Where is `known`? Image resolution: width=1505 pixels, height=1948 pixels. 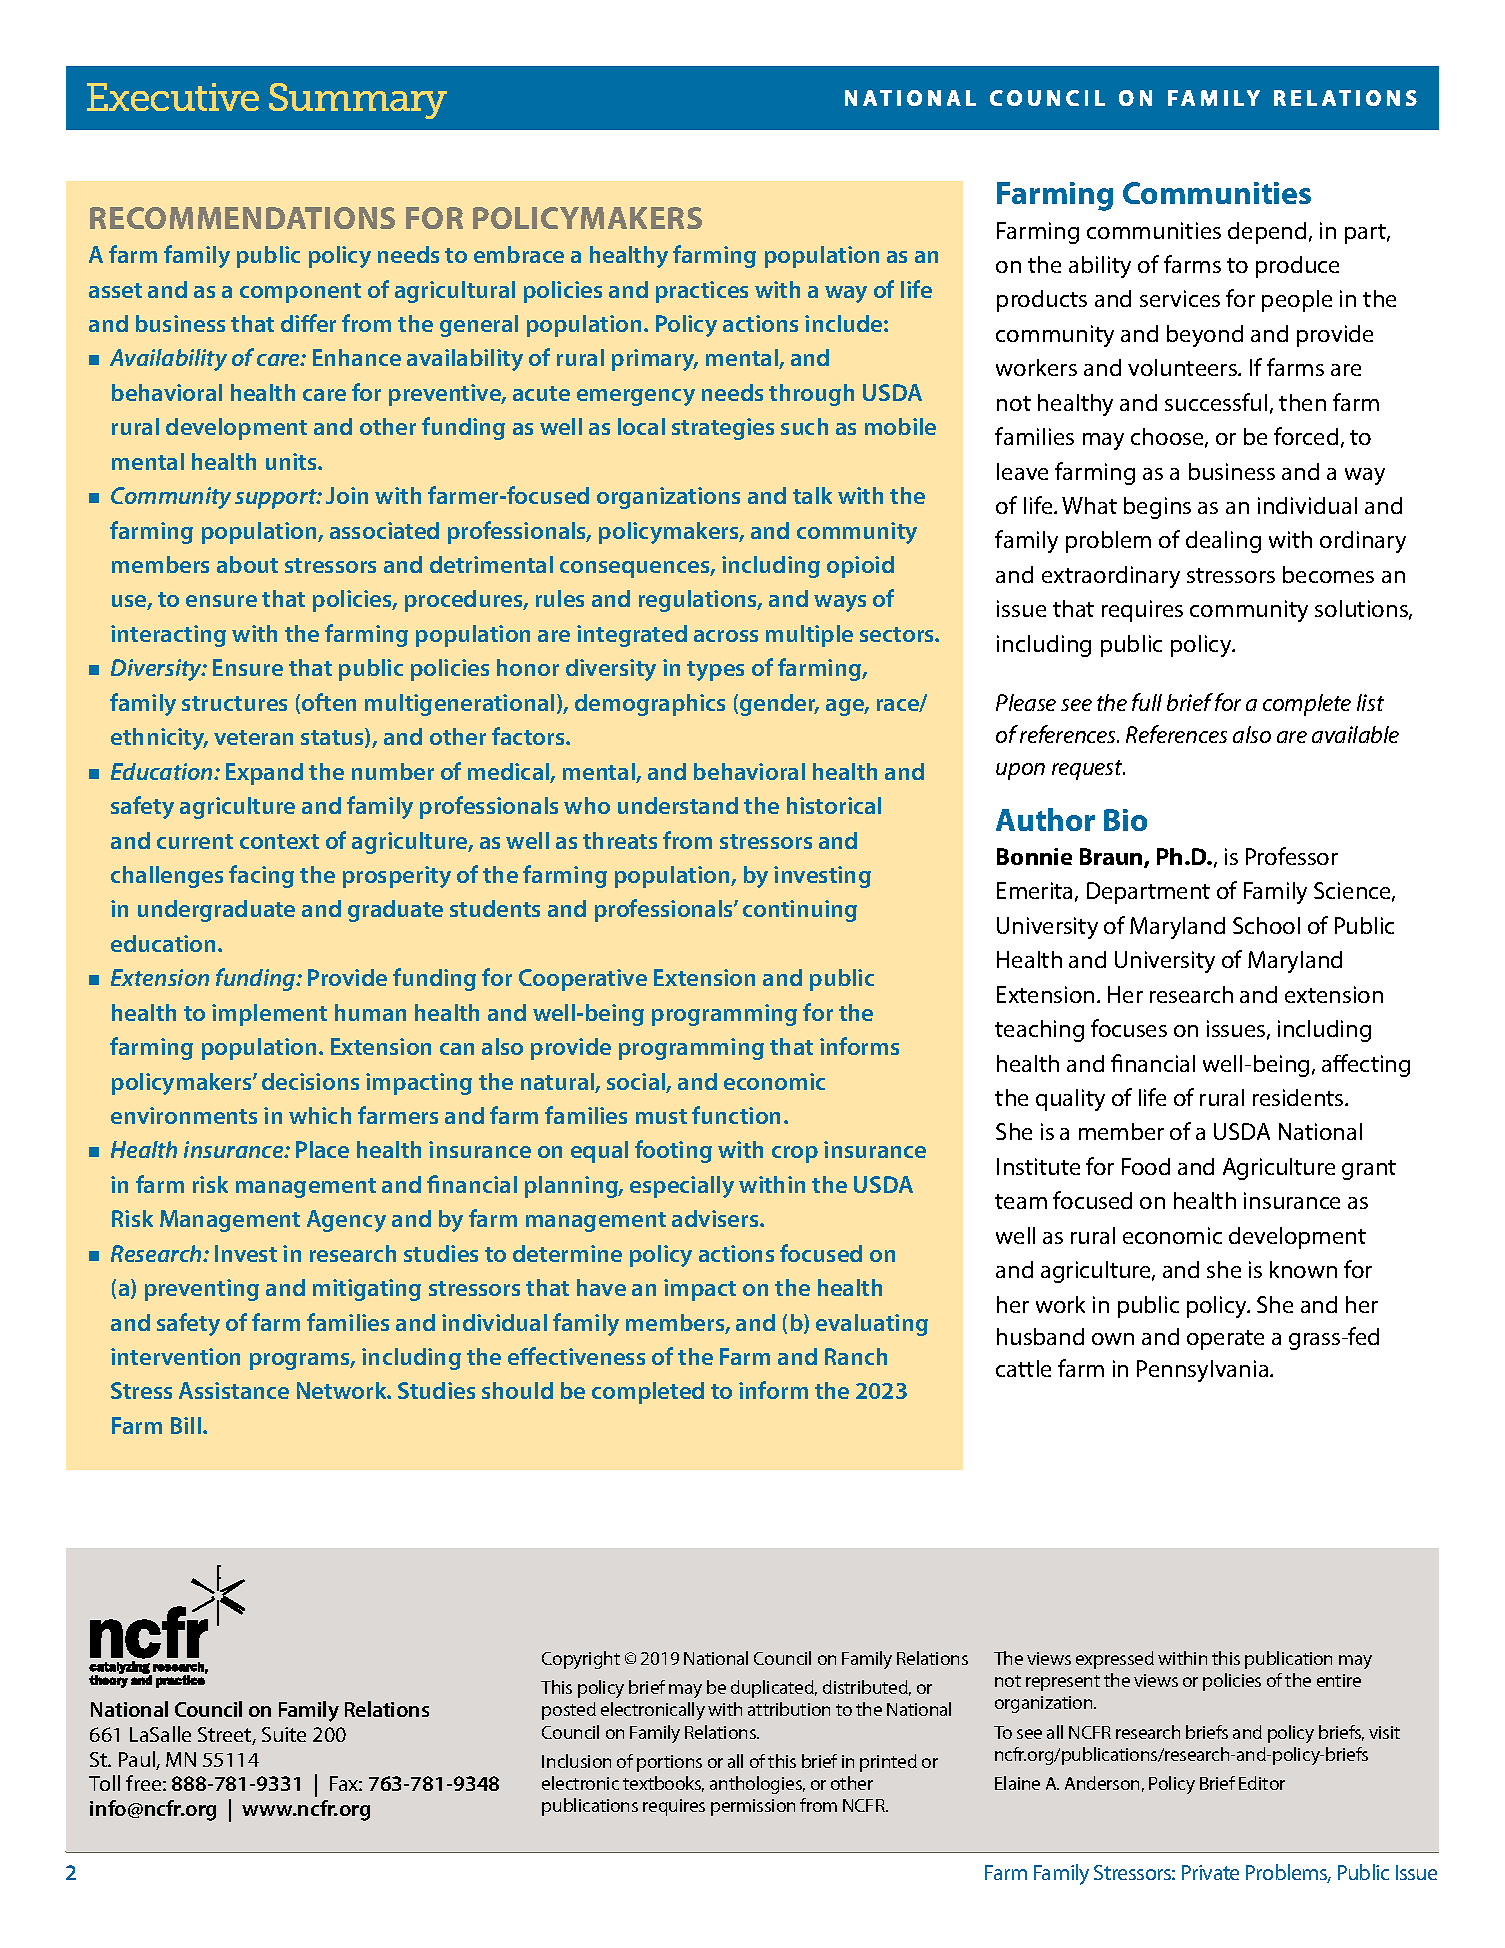
known is located at coordinates (1303, 1269).
